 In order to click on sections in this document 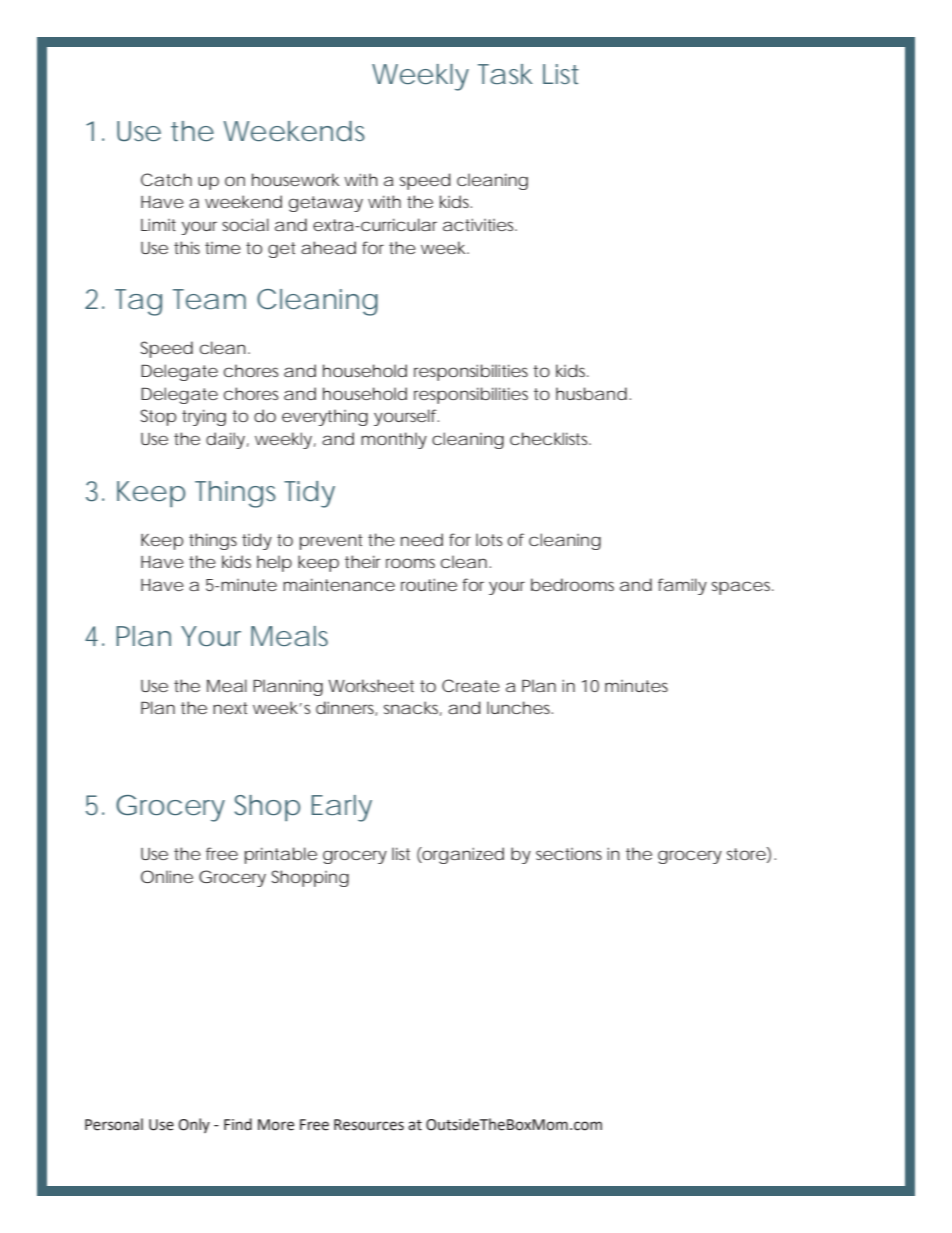, I will do `click(569, 854)`.
